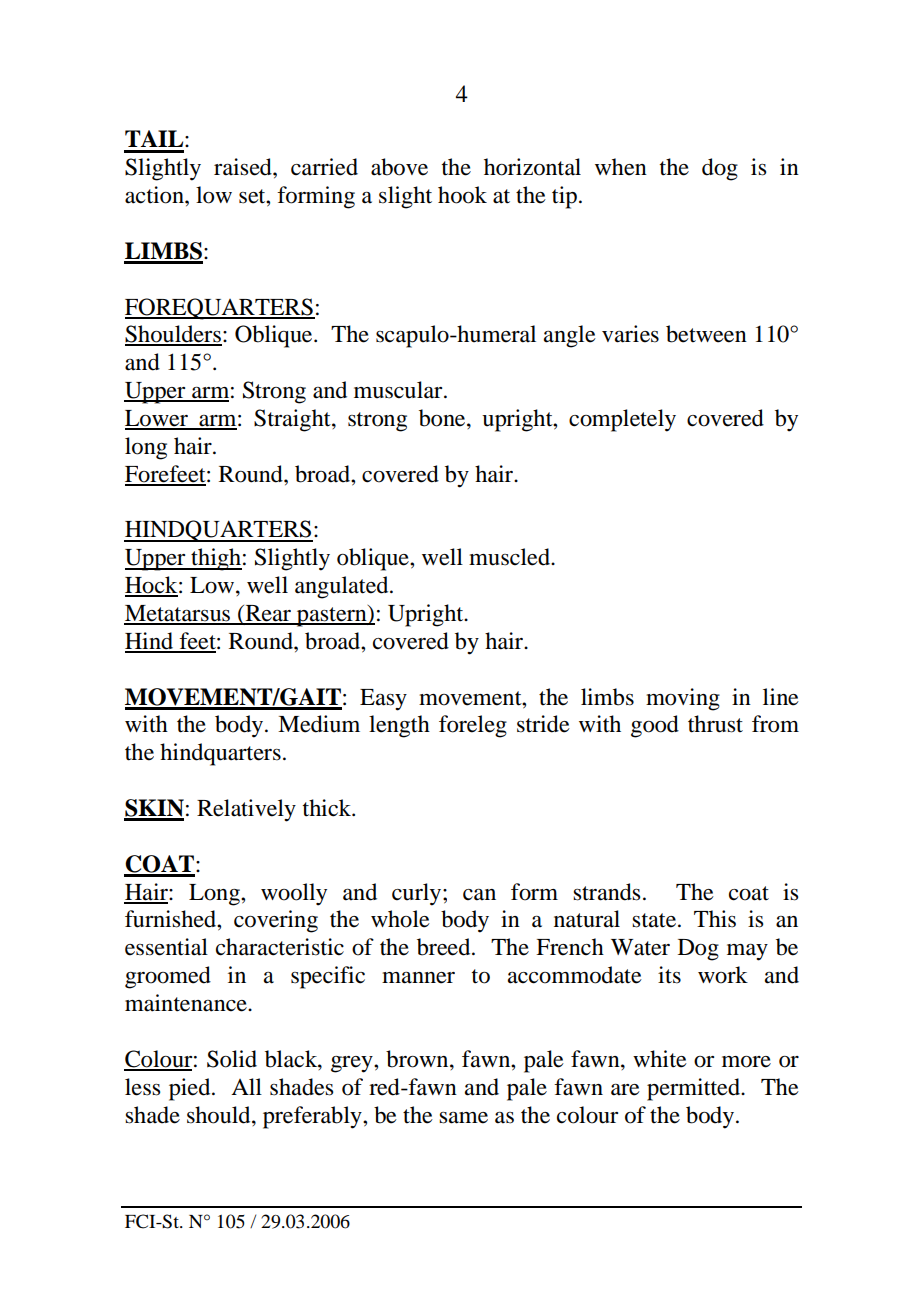 This screenshot has width=924, height=1311. Describe the element at coordinates (473, 726) in the screenshot. I see `foreleg` at that location.
